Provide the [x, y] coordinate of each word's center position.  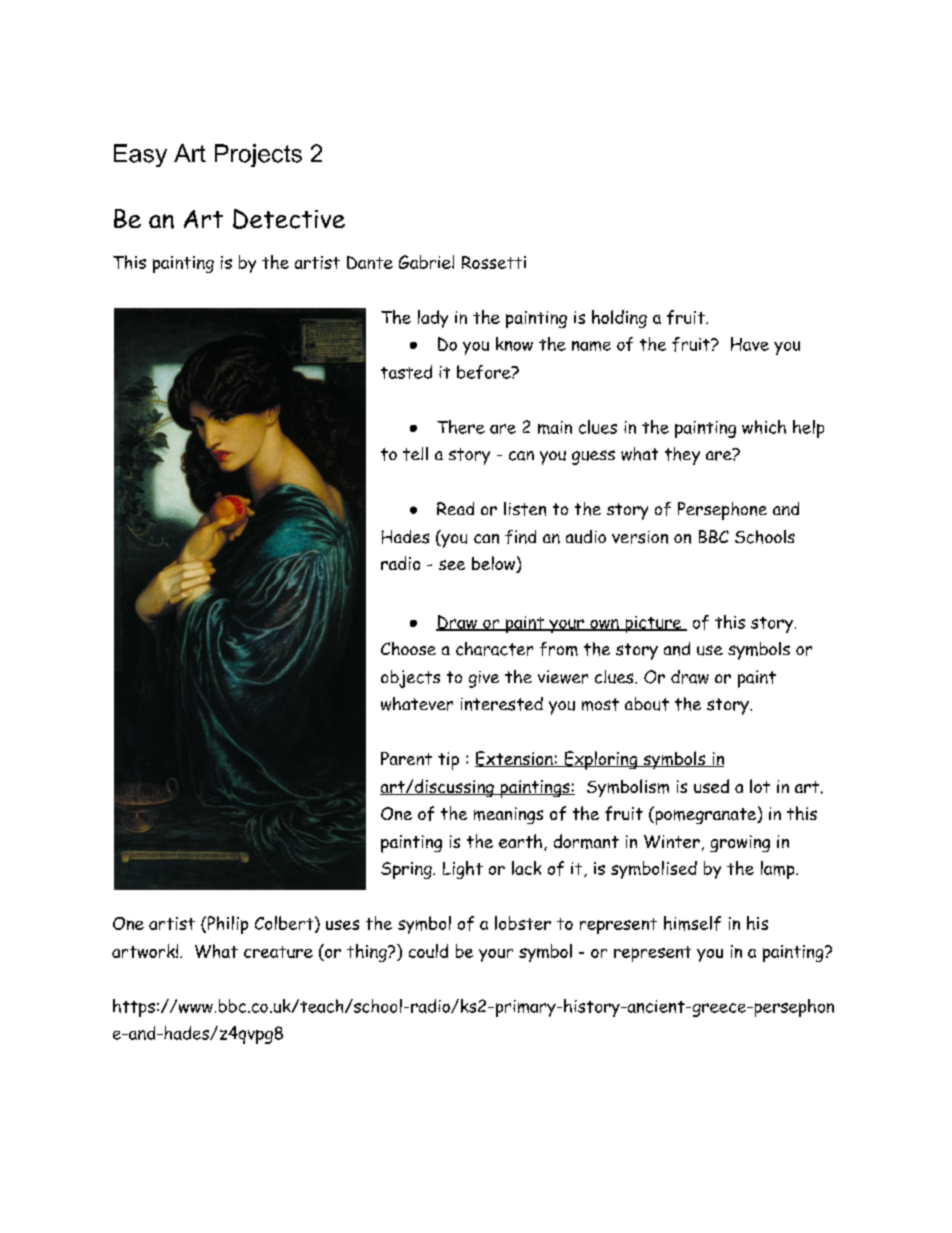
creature [278, 952]
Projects [258, 155]
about [647, 704]
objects [410, 679]
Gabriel [426, 262]
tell [415, 454]
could [428, 951]
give [484, 679]
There [461, 427]
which [764, 427]
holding [619, 319]
